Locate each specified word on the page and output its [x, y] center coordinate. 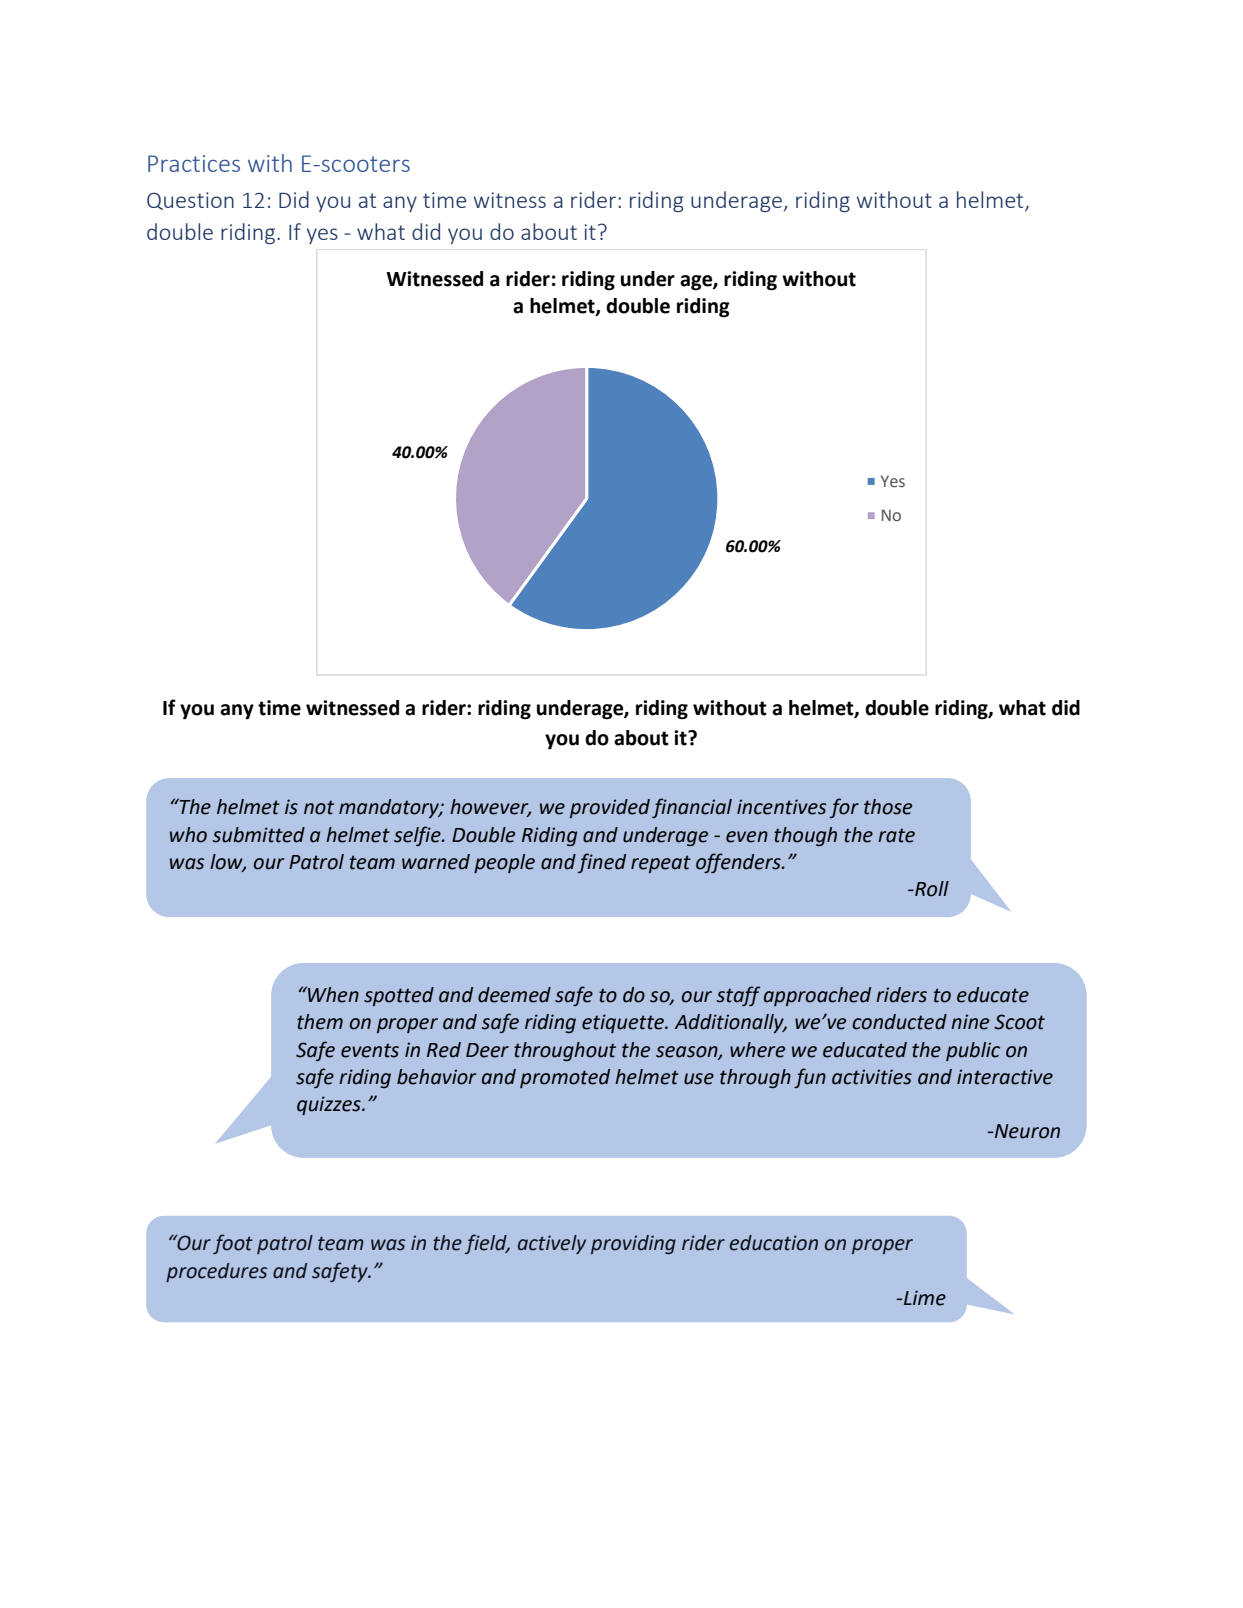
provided [610, 808]
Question [190, 201]
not [319, 807]
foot [233, 1244]
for [844, 808]
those [888, 807]
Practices [194, 163]
